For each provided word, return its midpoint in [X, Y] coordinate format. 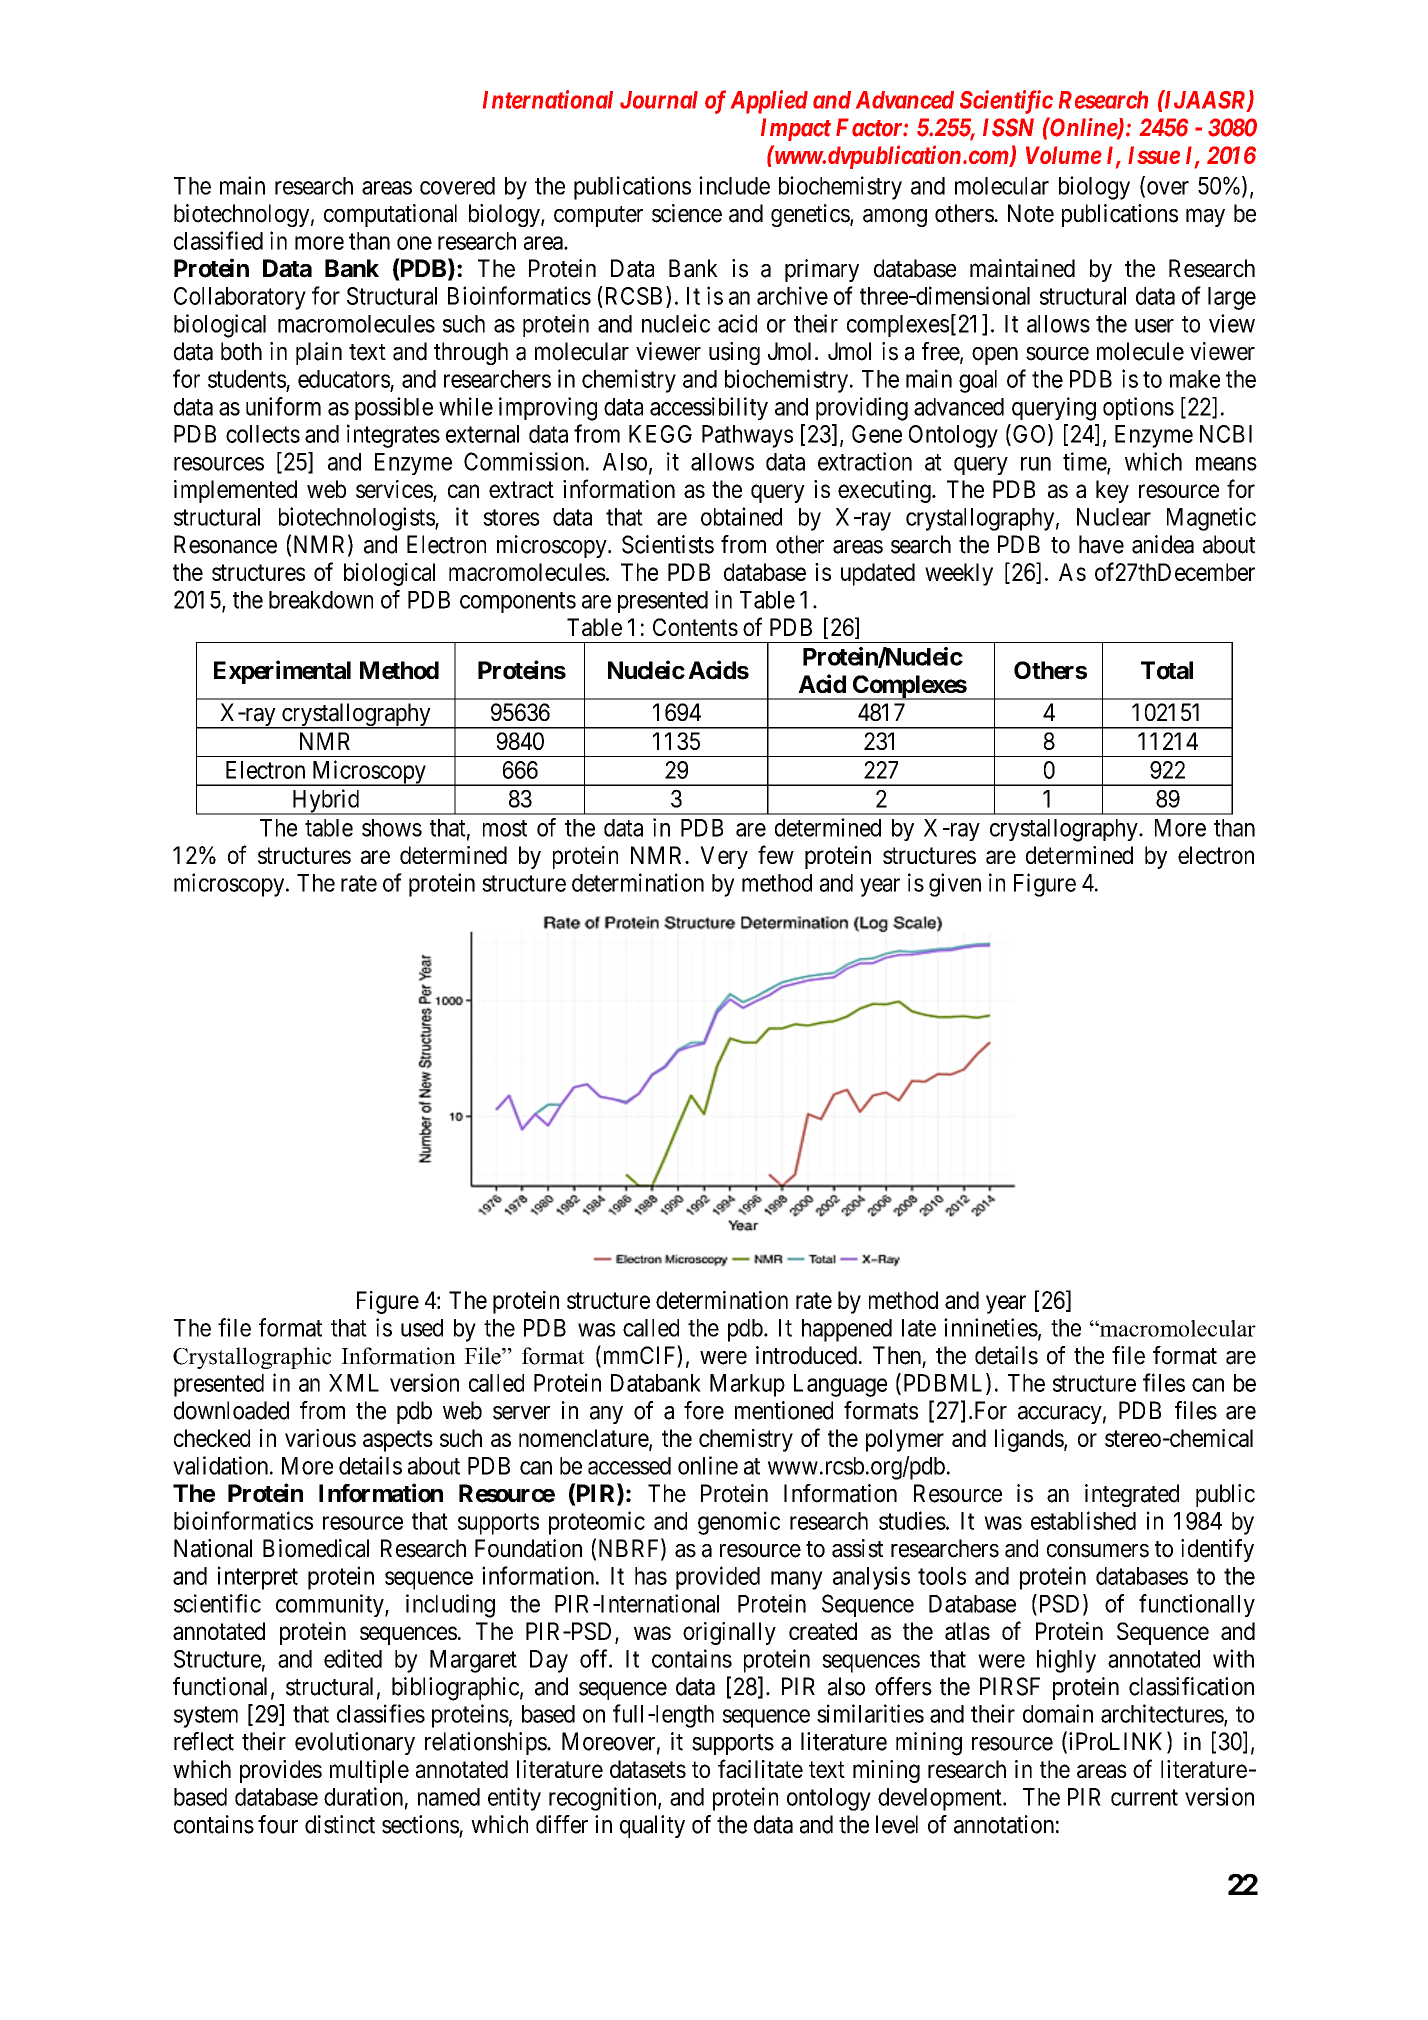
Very [724, 857]
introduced [806, 1355]
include [734, 185]
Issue [1154, 155]
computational [390, 215]
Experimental [282, 672]
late [919, 1328]
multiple [369, 1771]
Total [1167, 670]
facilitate [760, 1768]
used [422, 1328]
